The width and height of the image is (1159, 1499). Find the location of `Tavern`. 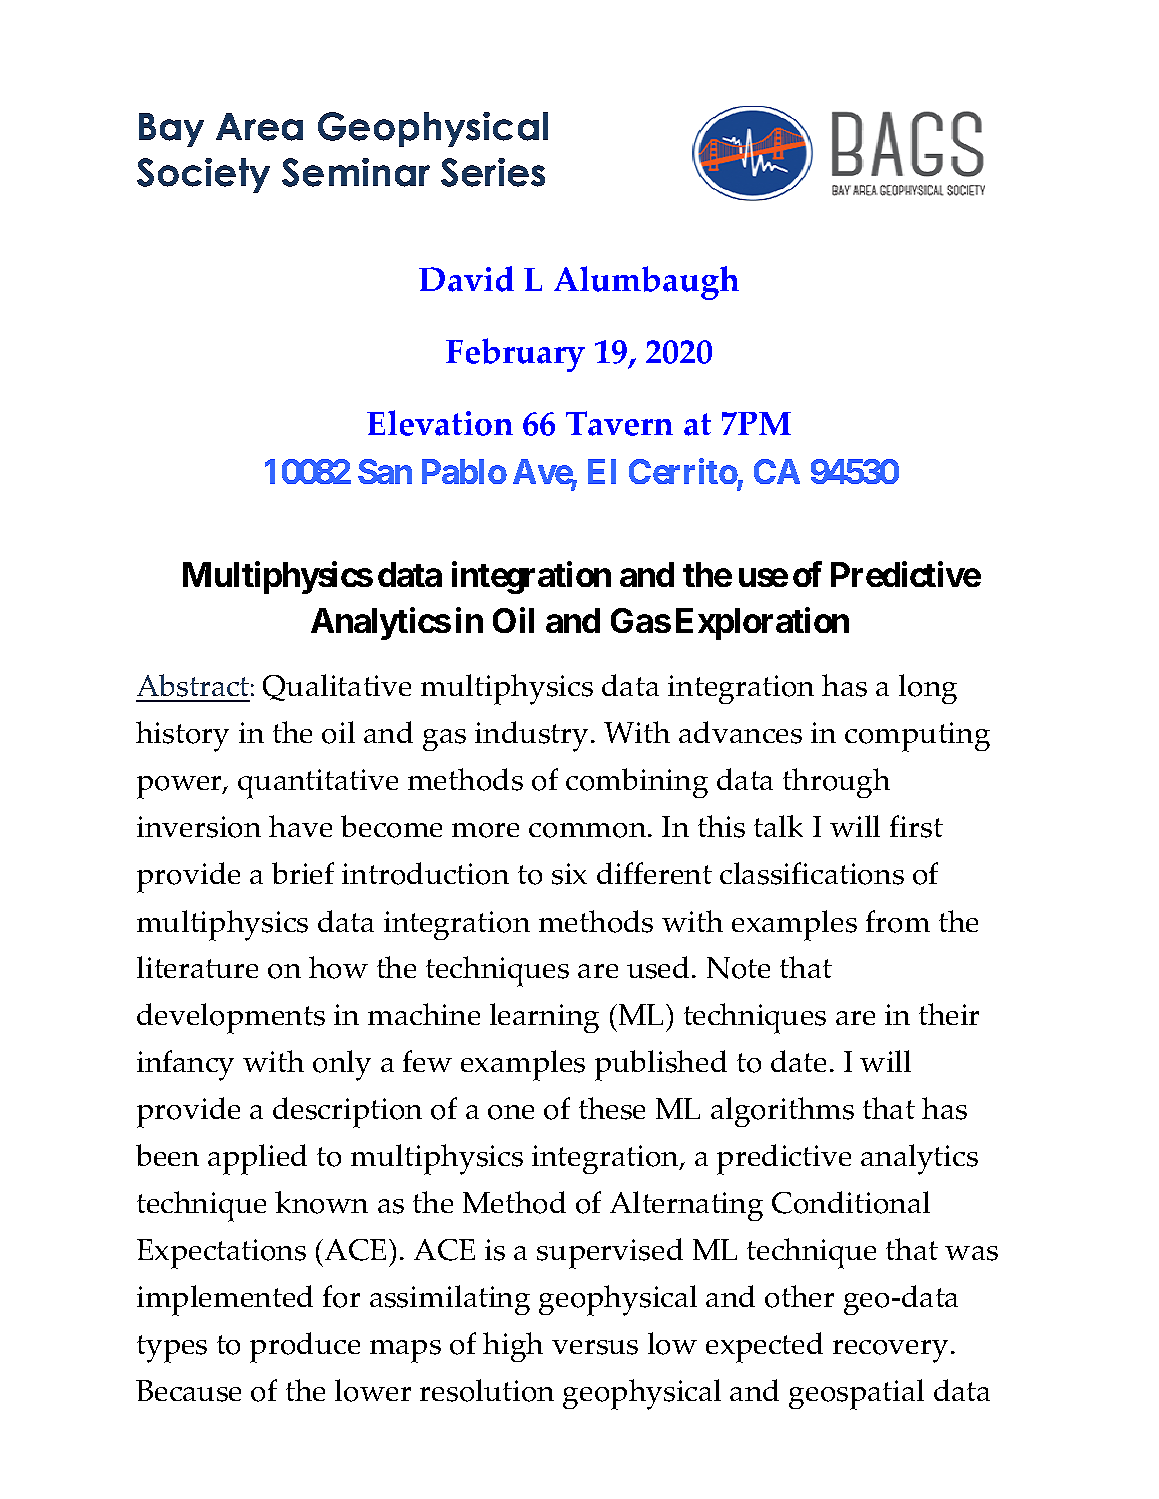

Tavern is located at coordinates (619, 423).
